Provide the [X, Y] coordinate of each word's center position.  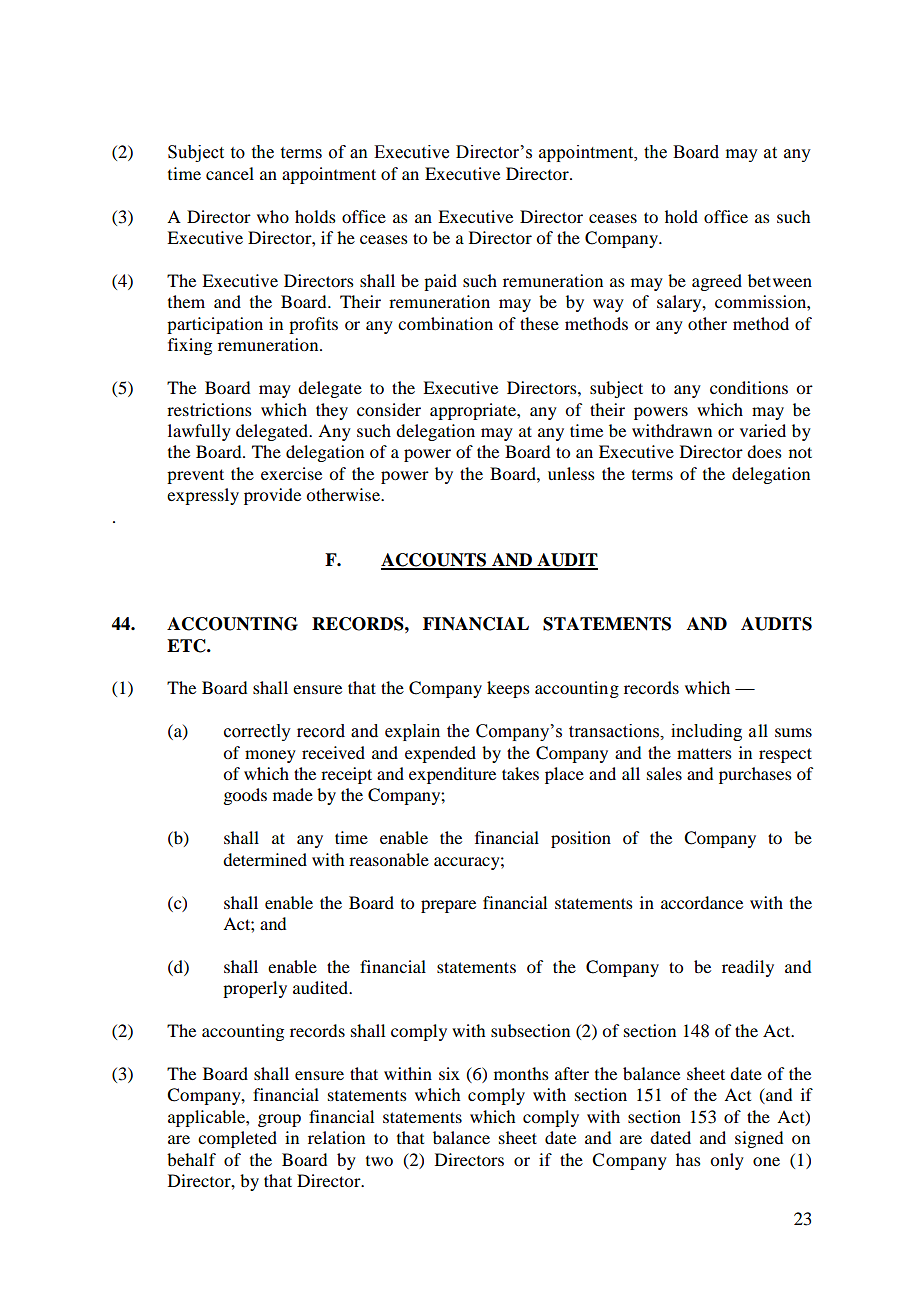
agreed [717, 282]
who [273, 216]
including [706, 732]
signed [759, 1139]
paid [440, 282]
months [521, 1073]
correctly [257, 732]
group [279, 1120]
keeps [508, 689]
